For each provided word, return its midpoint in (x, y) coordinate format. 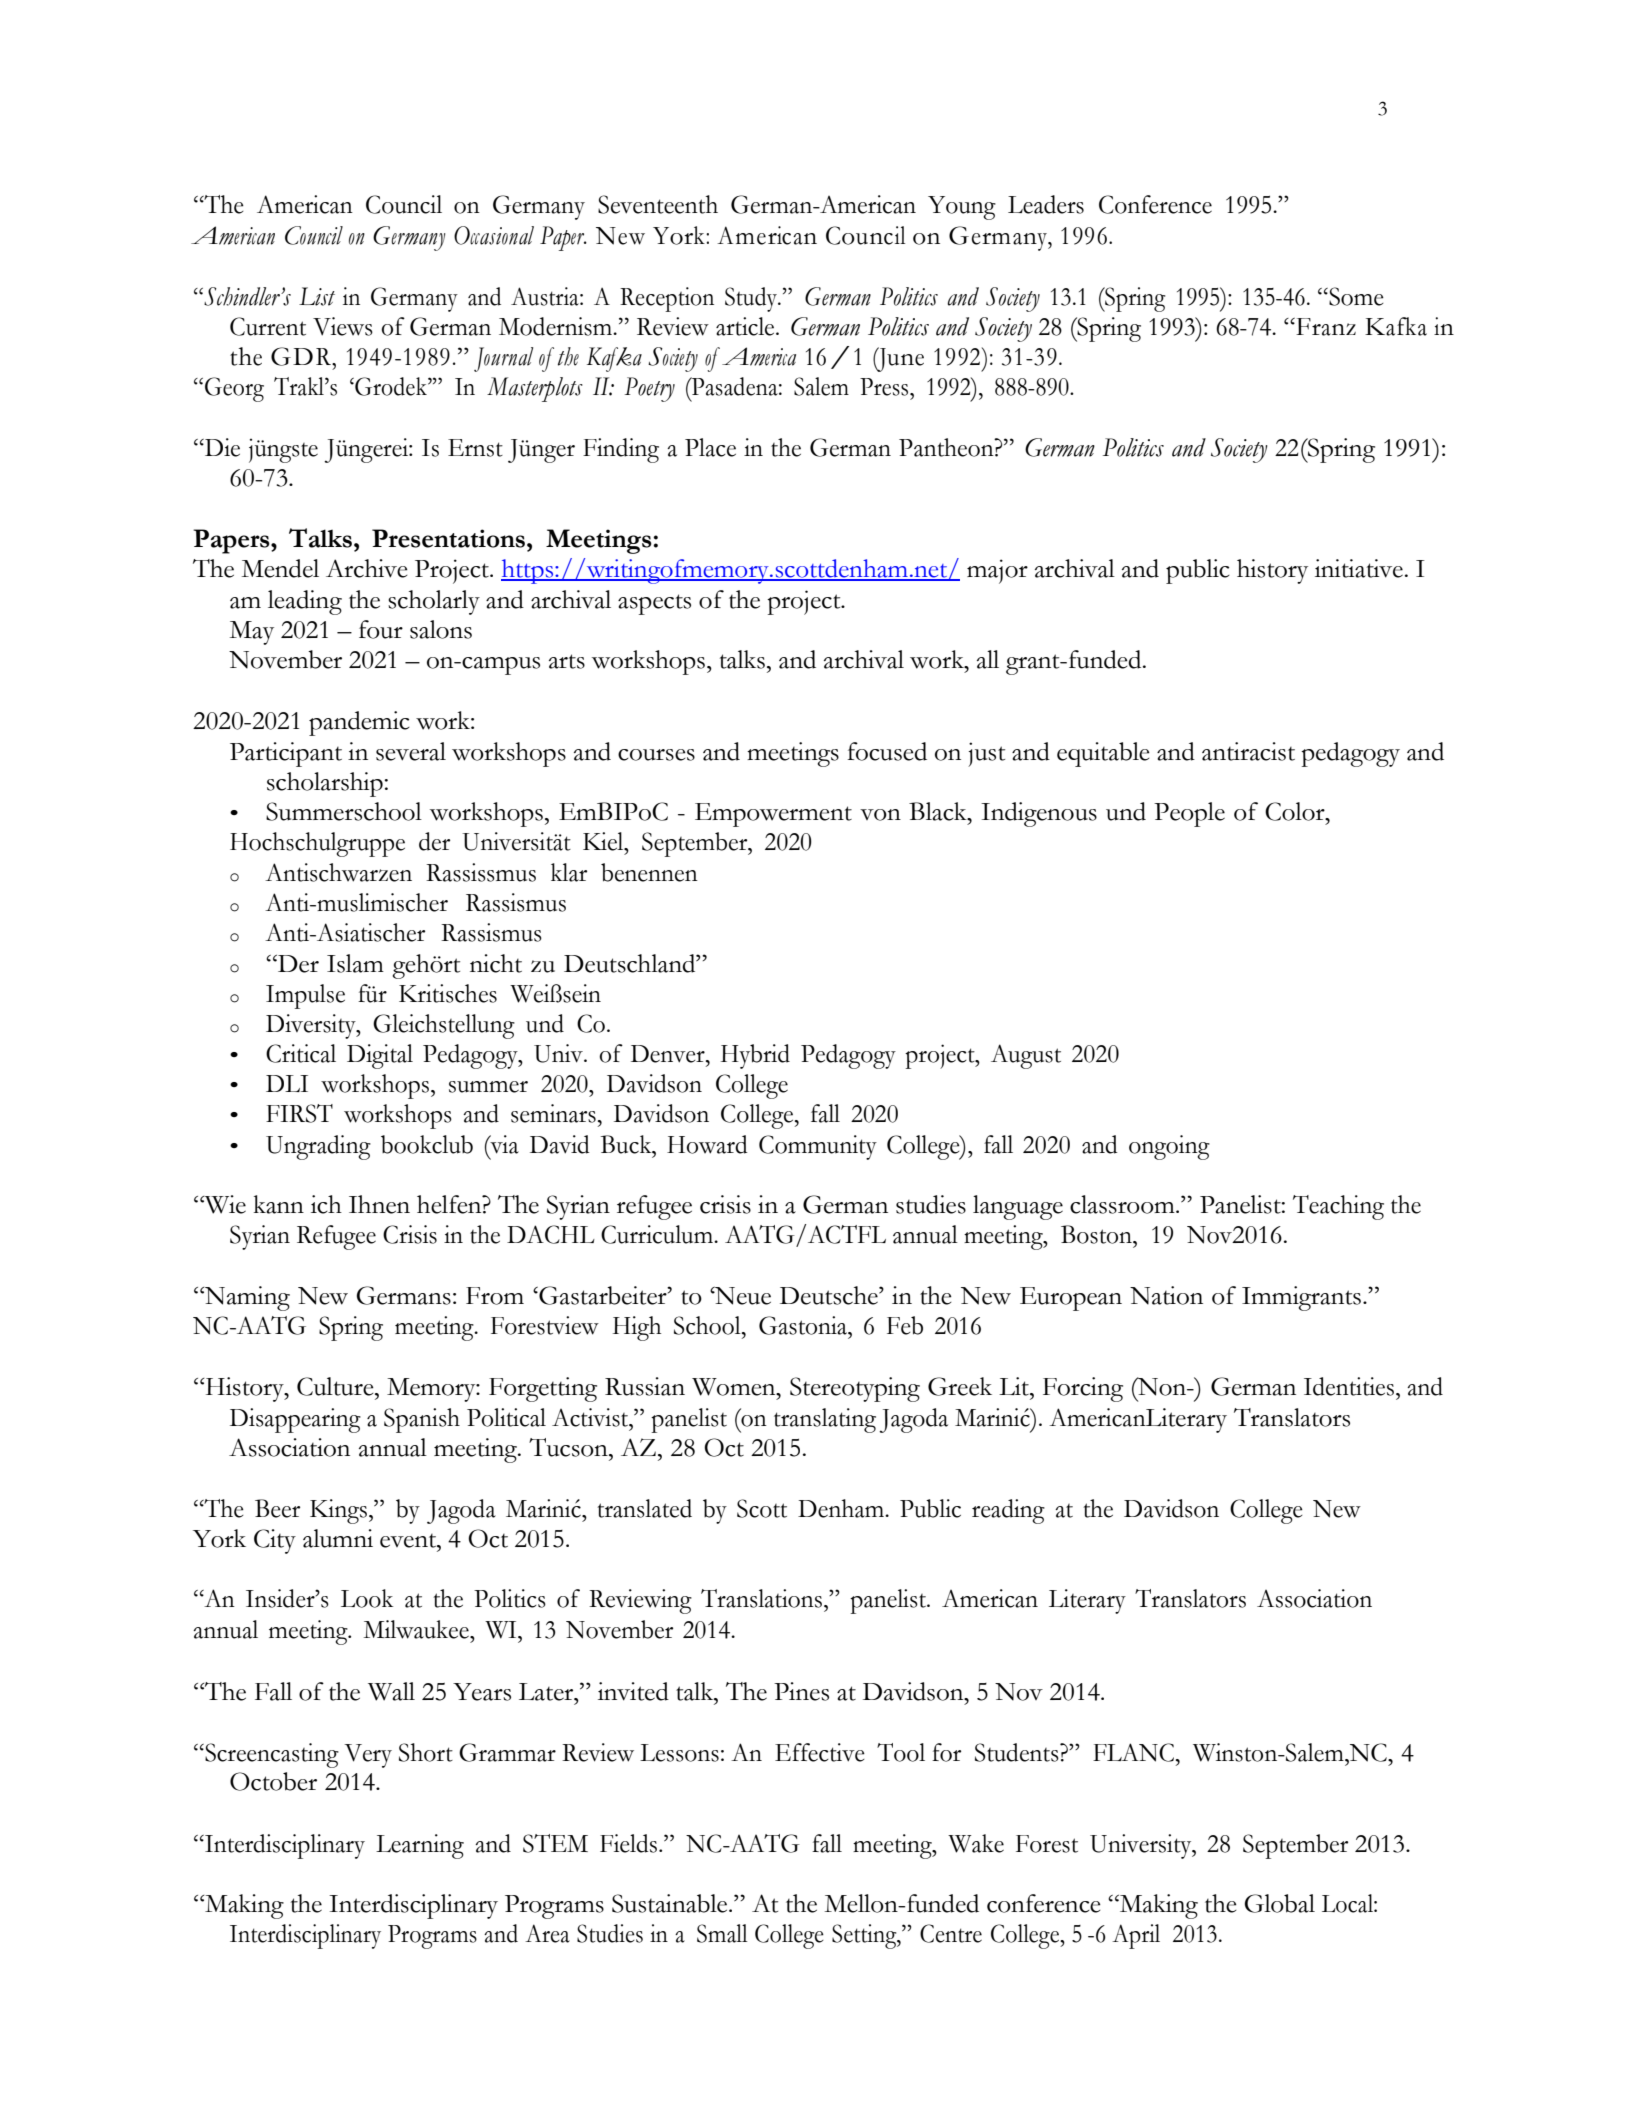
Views (343, 326)
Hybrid (755, 1056)
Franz (1325, 327)
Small (722, 1933)
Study (752, 299)
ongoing (1169, 1147)
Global (1280, 1903)
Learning (420, 1846)
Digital (380, 1056)
